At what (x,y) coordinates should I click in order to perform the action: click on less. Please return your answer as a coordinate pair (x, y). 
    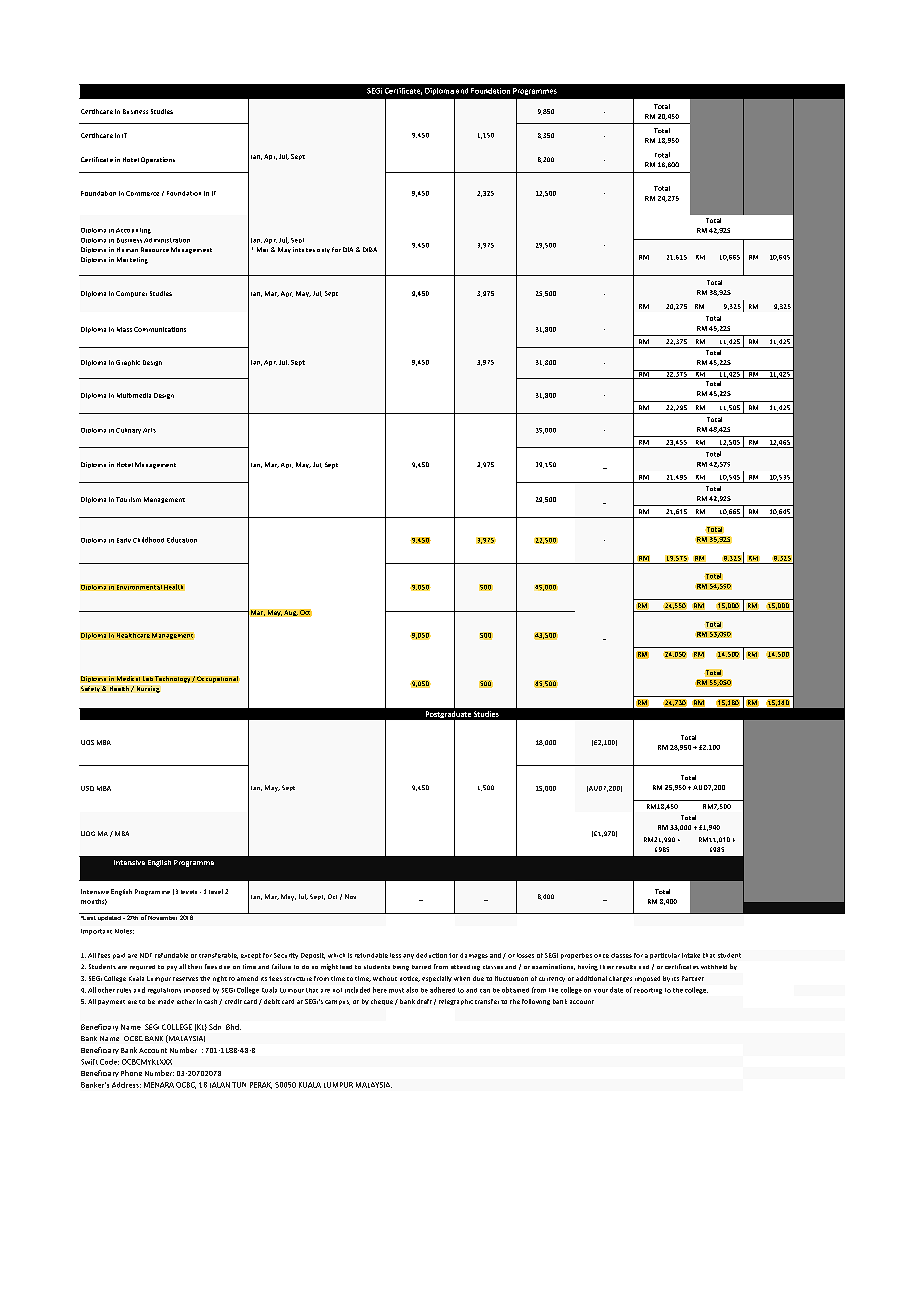
    Looking at the image, I should click on (395, 955).
